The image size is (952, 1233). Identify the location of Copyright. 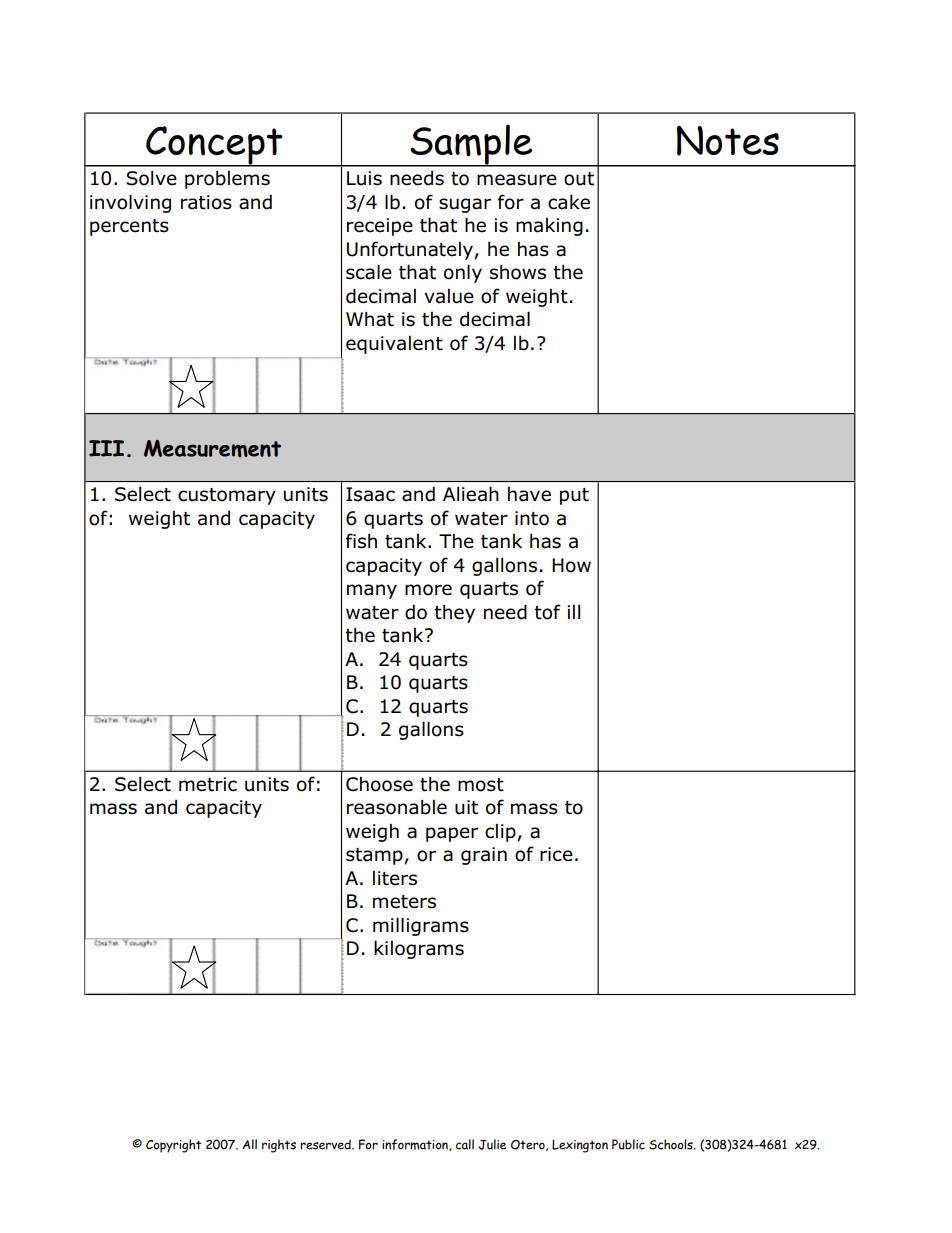
(173, 1146).
